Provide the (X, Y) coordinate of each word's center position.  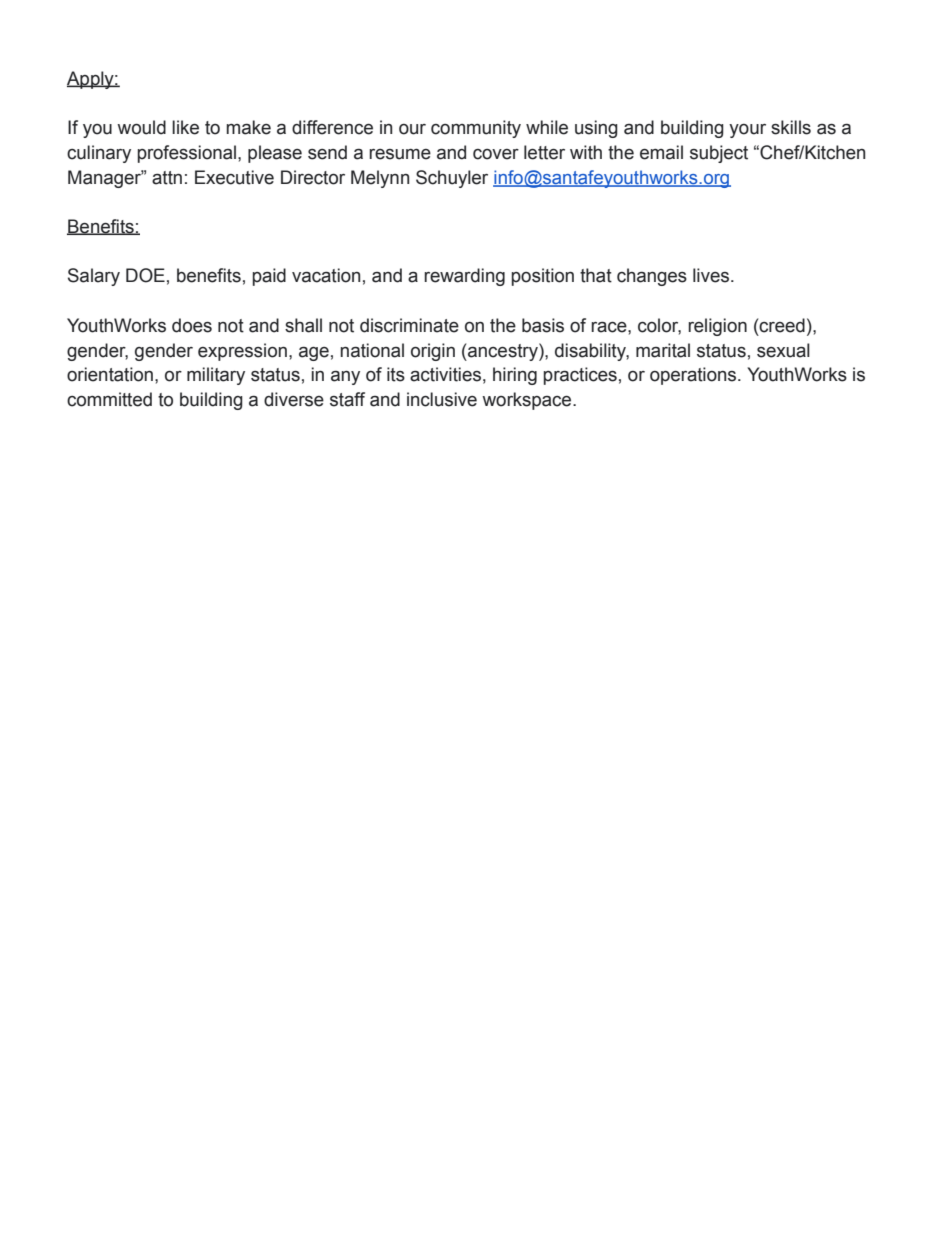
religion (717, 327)
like (185, 127)
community (476, 129)
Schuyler (452, 179)
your (747, 131)
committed (109, 399)
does (192, 325)
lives (711, 275)
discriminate (409, 325)
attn (167, 178)
